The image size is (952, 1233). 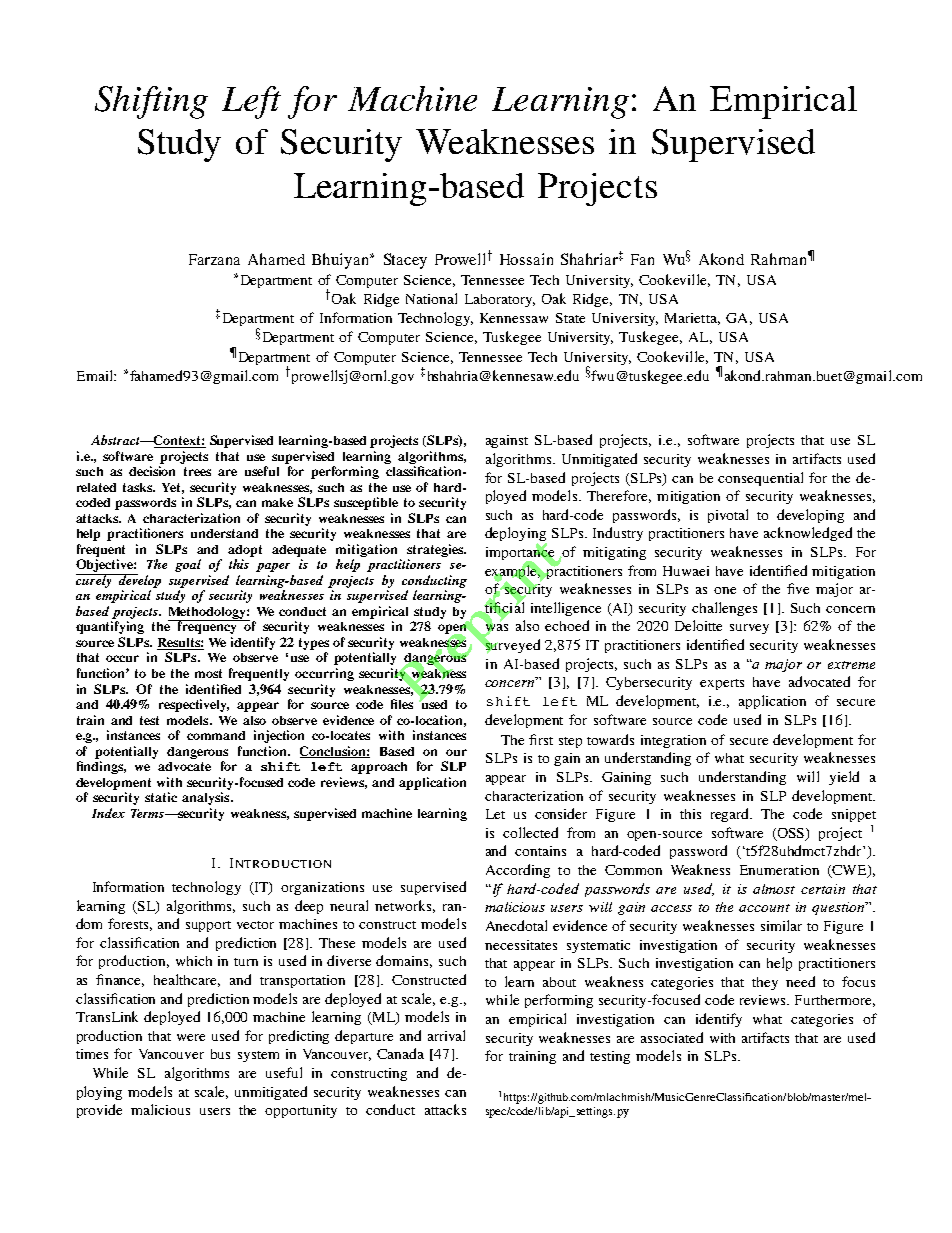 I want to click on trees, so click(x=197, y=471).
